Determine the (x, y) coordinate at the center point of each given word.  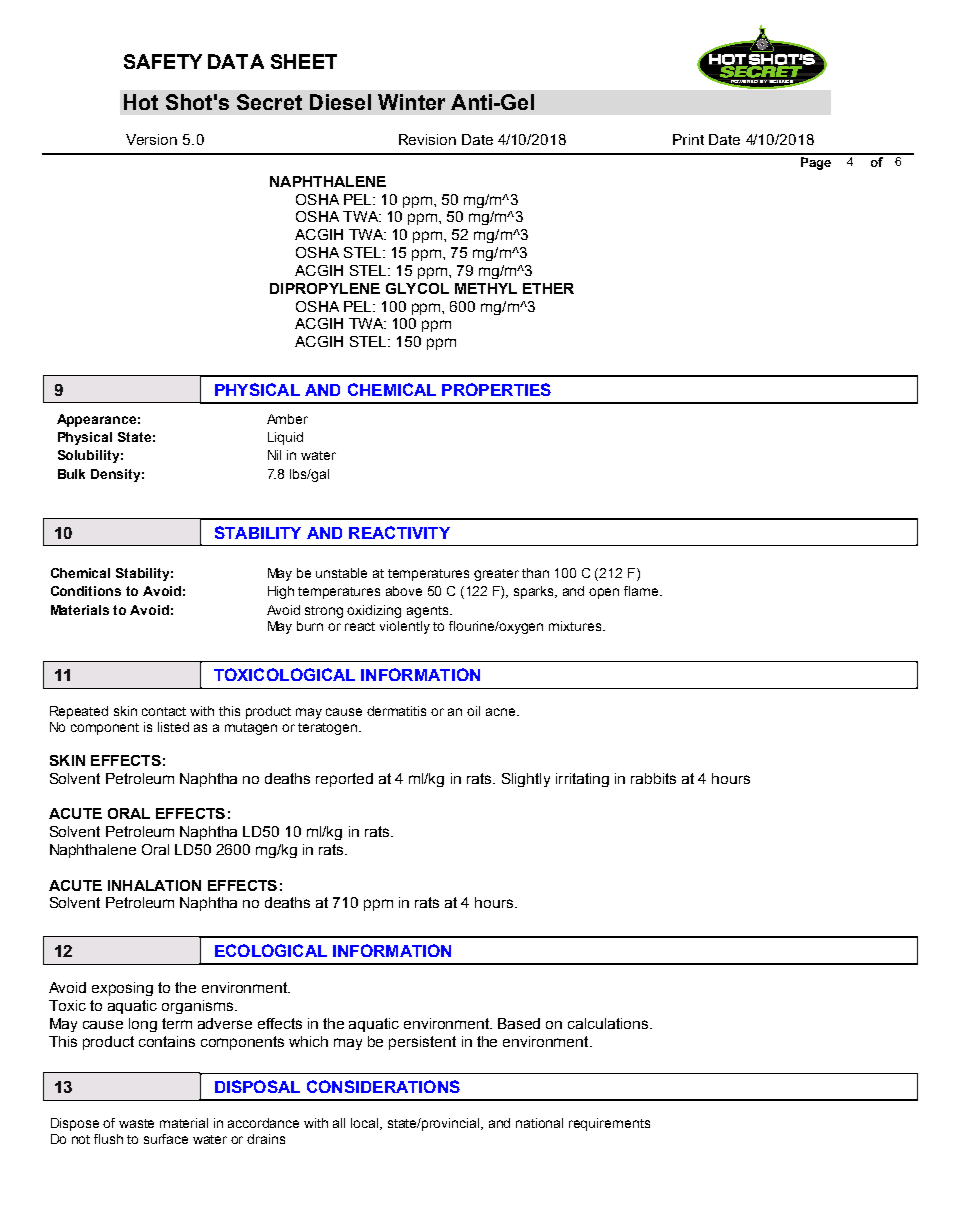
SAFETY (163, 61)
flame (642, 591)
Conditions (86, 591)
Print (688, 139)
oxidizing (374, 611)
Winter (411, 102)
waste (136, 1123)
